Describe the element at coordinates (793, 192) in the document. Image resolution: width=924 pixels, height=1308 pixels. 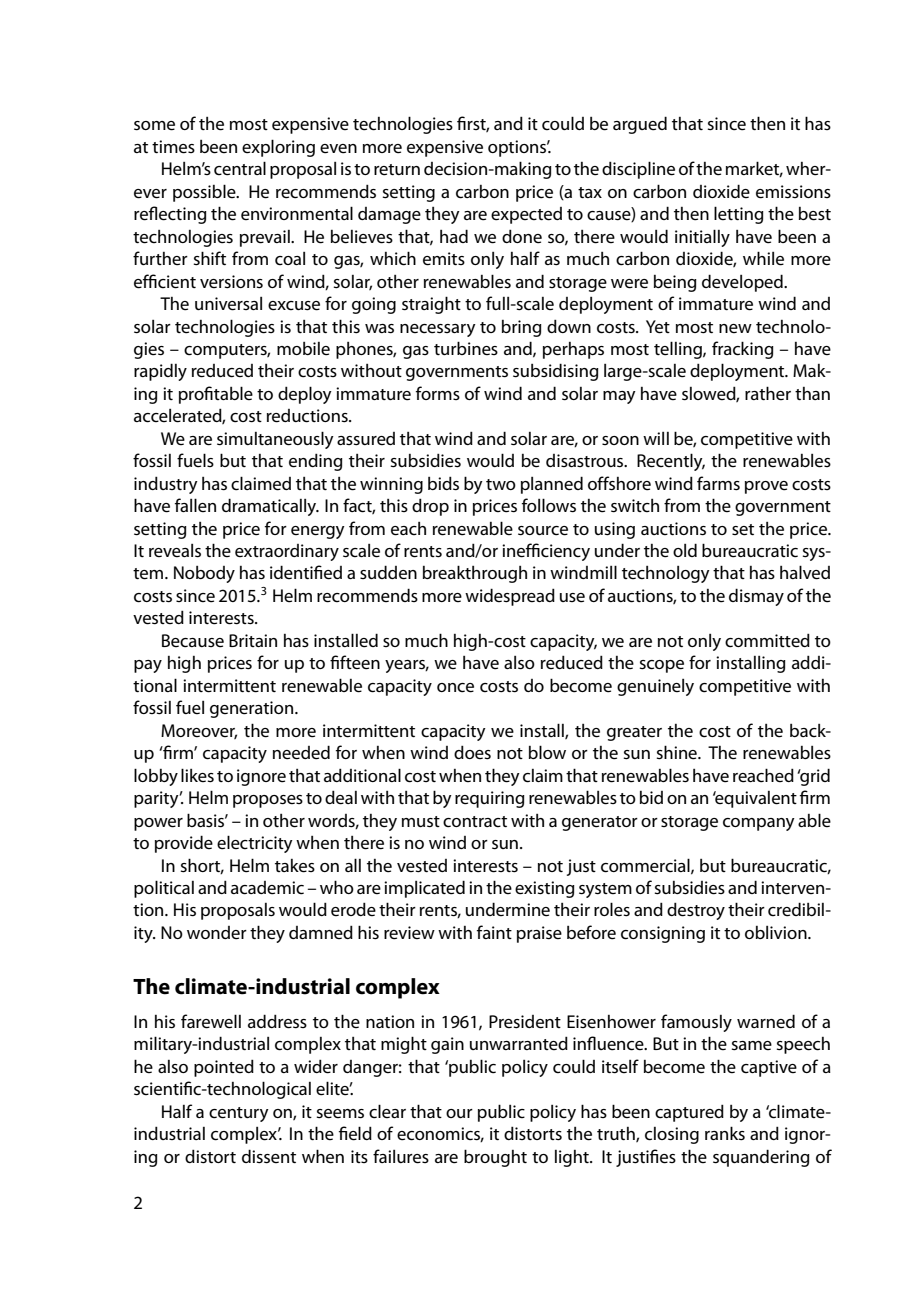
I see `emissions` at that location.
